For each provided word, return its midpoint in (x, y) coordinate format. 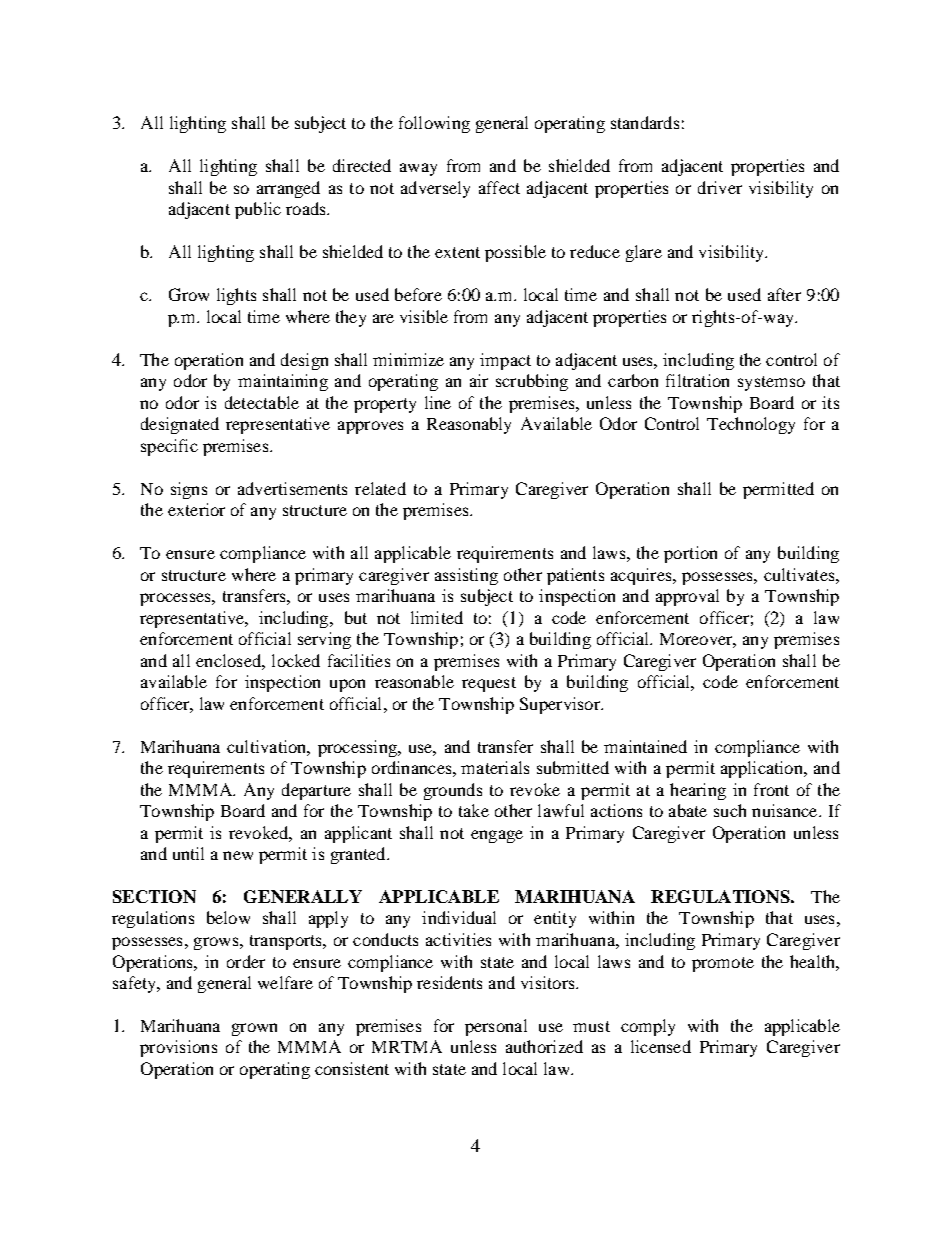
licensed (661, 1046)
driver (720, 187)
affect (499, 187)
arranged (288, 189)
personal (496, 1027)
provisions (178, 1048)
